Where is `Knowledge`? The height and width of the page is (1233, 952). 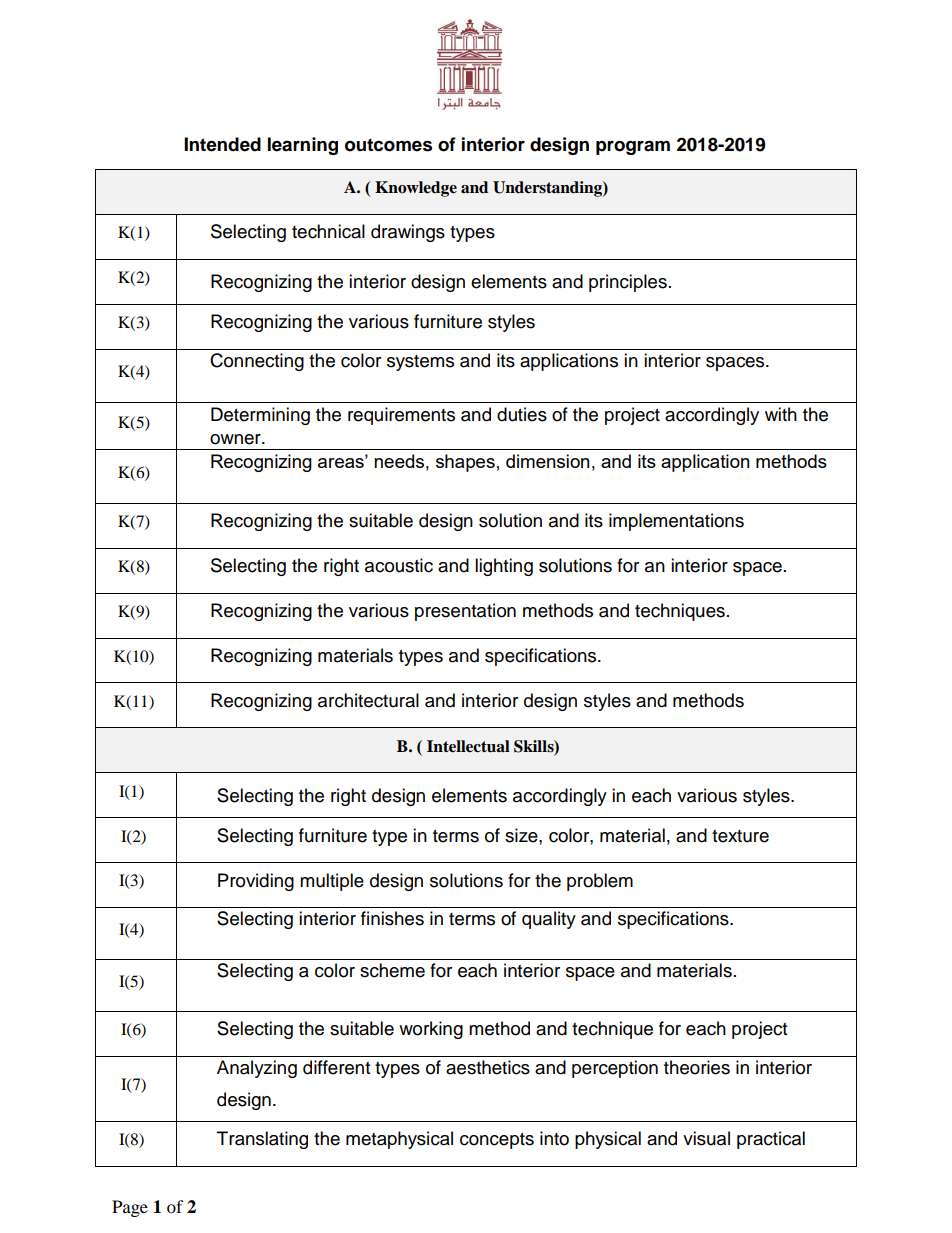
Knowledge is located at coordinates (416, 189).
